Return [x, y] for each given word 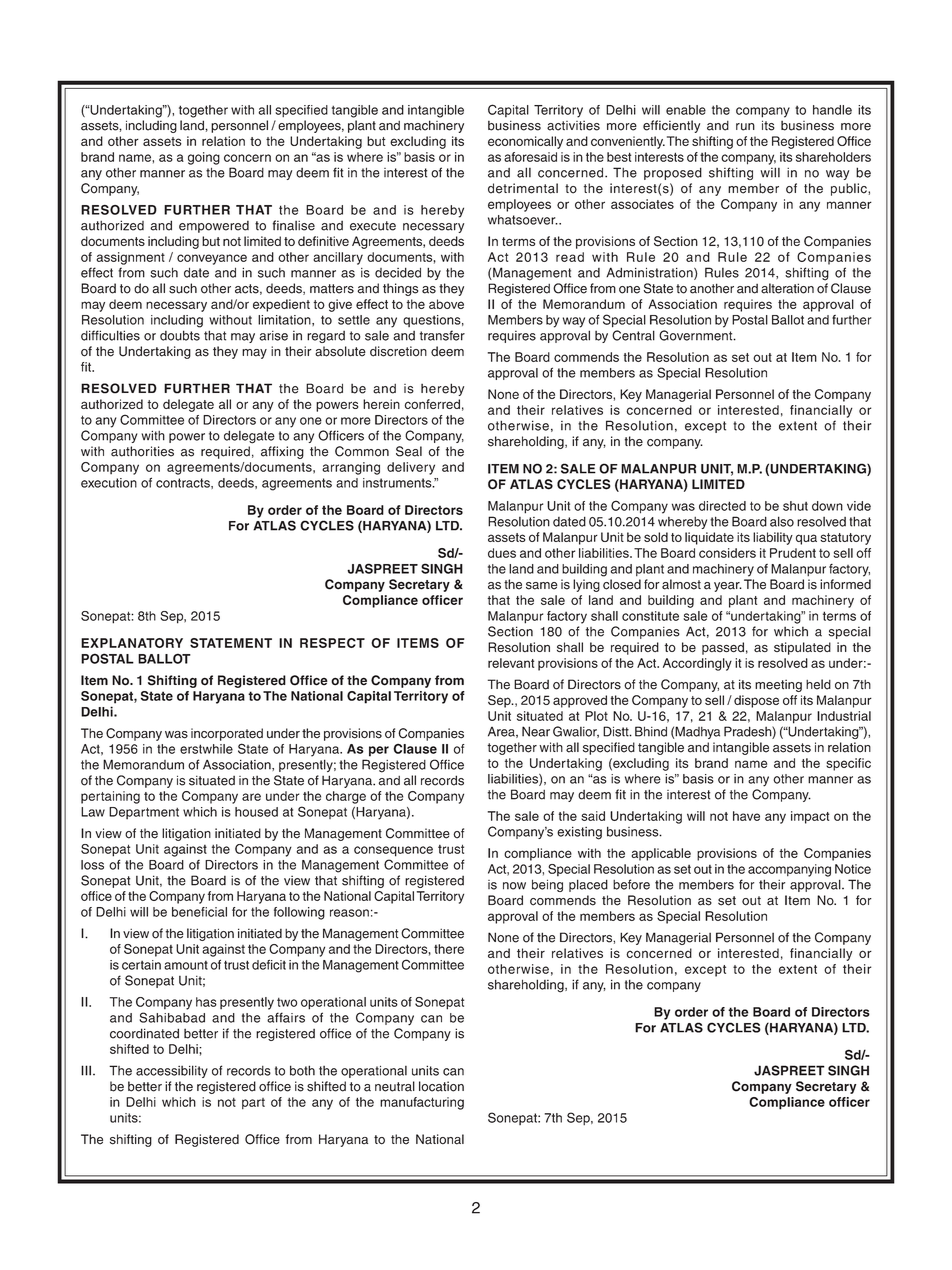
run [745, 127]
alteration [787, 288]
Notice [853, 869]
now [514, 886]
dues [502, 553]
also [782, 521]
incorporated [227, 734]
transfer [442, 335]
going [204, 158]
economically [525, 142]
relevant [511, 663]
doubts [180, 335]
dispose [756, 701]
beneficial [199, 912]
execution [109, 483]
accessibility [172, 1071]
